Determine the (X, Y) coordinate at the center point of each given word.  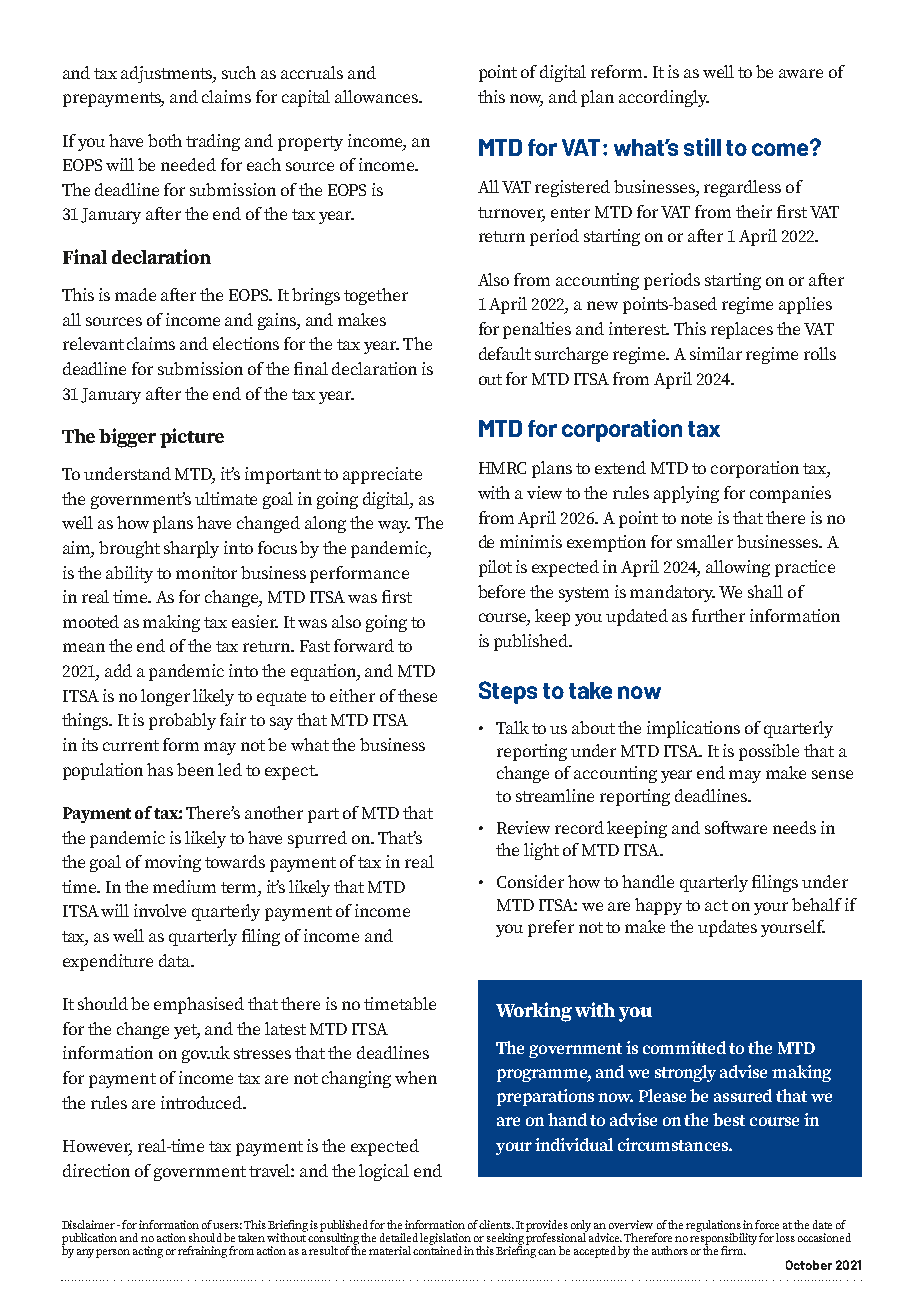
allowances (378, 96)
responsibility (723, 1238)
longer (165, 697)
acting (148, 1252)
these (417, 695)
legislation (445, 1240)
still (702, 147)
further (718, 615)
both (165, 140)
